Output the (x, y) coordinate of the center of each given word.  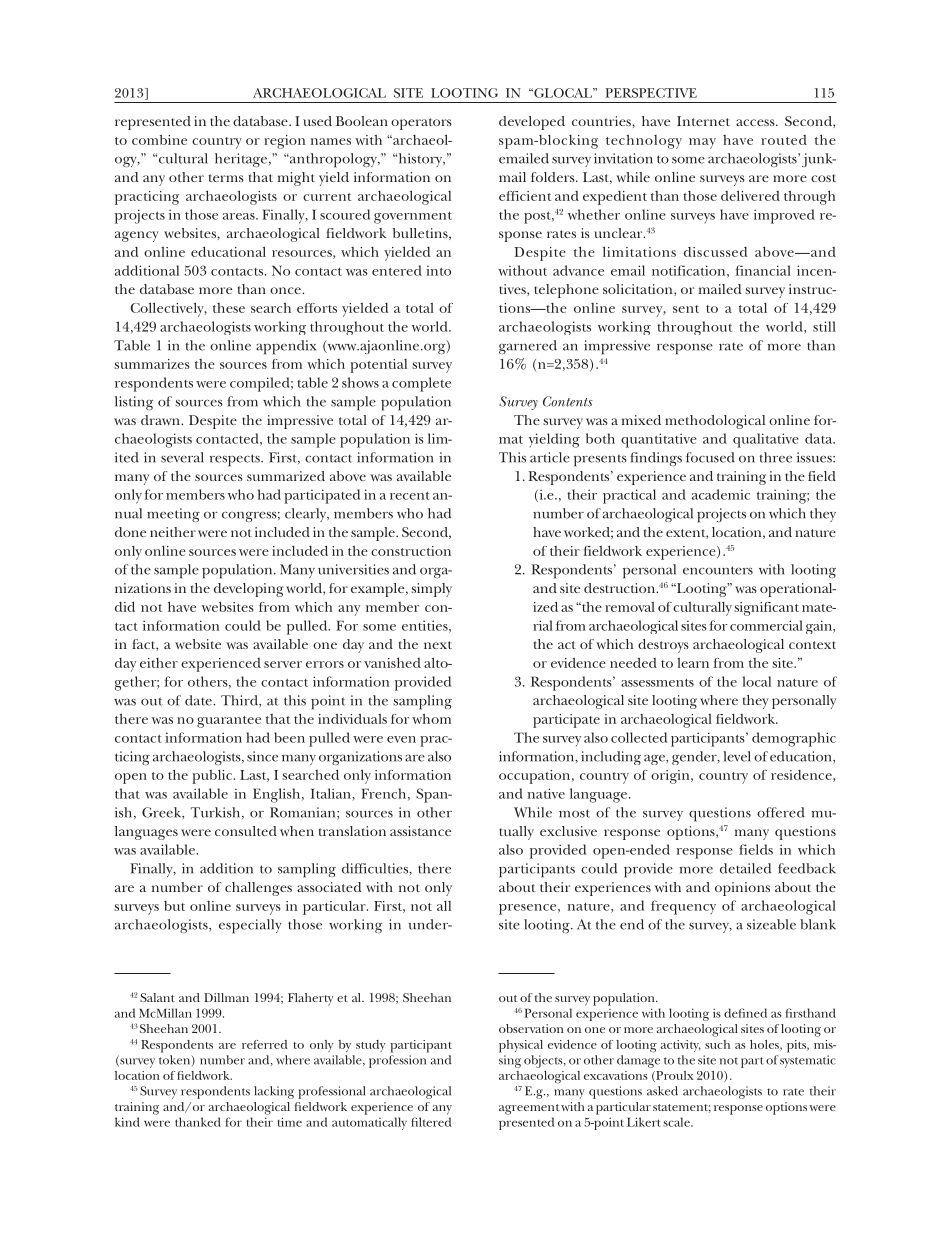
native (546, 793)
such (717, 1044)
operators (421, 124)
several (182, 457)
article (550, 457)
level (737, 756)
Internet (703, 121)
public (213, 777)
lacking (274, 1092)
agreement (529, 1109)
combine (159, 139)
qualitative (766, 440)
